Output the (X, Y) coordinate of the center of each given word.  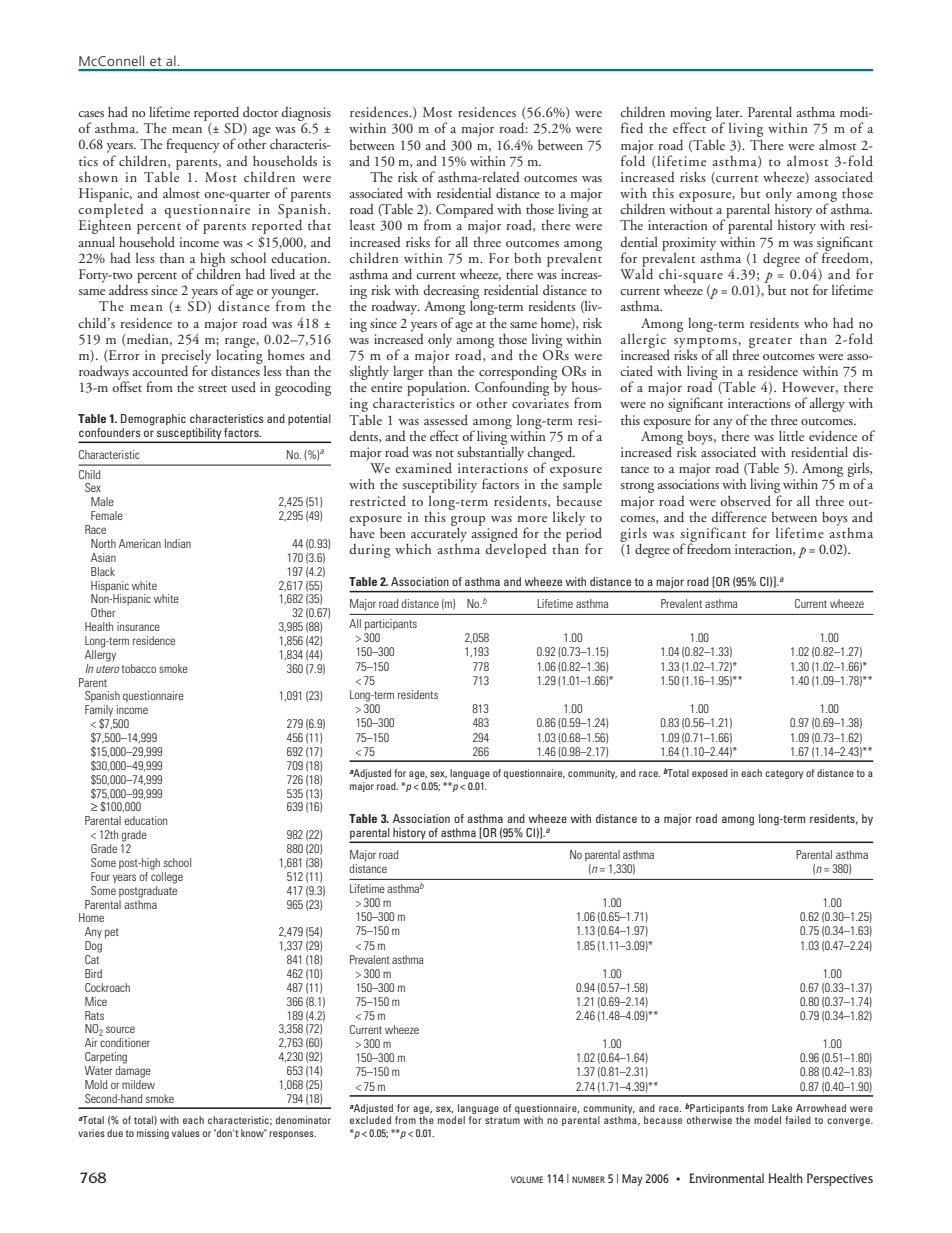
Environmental (727, 1178)
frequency (193, 145)
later (729, 111)
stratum (502, 1120)
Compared (465, 211)
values (186, 1133)
